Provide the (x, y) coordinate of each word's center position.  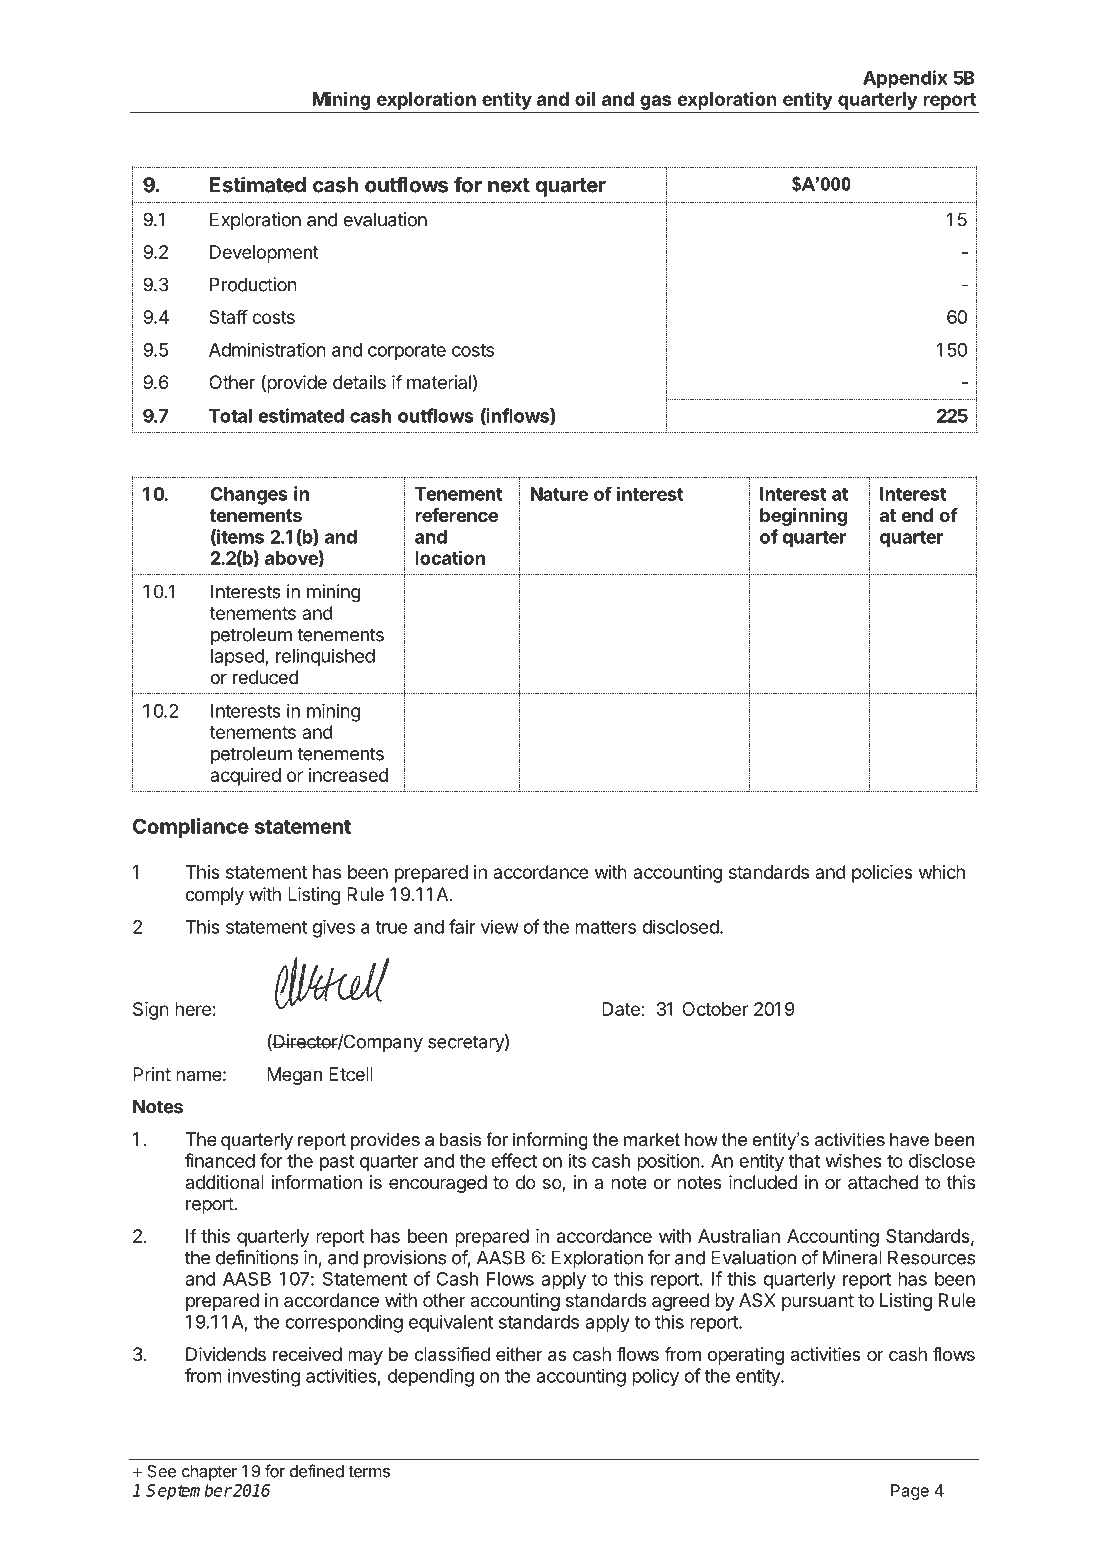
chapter (209, 1473)
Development (264, 254)
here (193, 1009)
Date (621, 1009)
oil (585, 98)
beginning (804, 517)
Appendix (905, 79)
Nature (559, 494)
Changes (249, 496)
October (715, 1009)
